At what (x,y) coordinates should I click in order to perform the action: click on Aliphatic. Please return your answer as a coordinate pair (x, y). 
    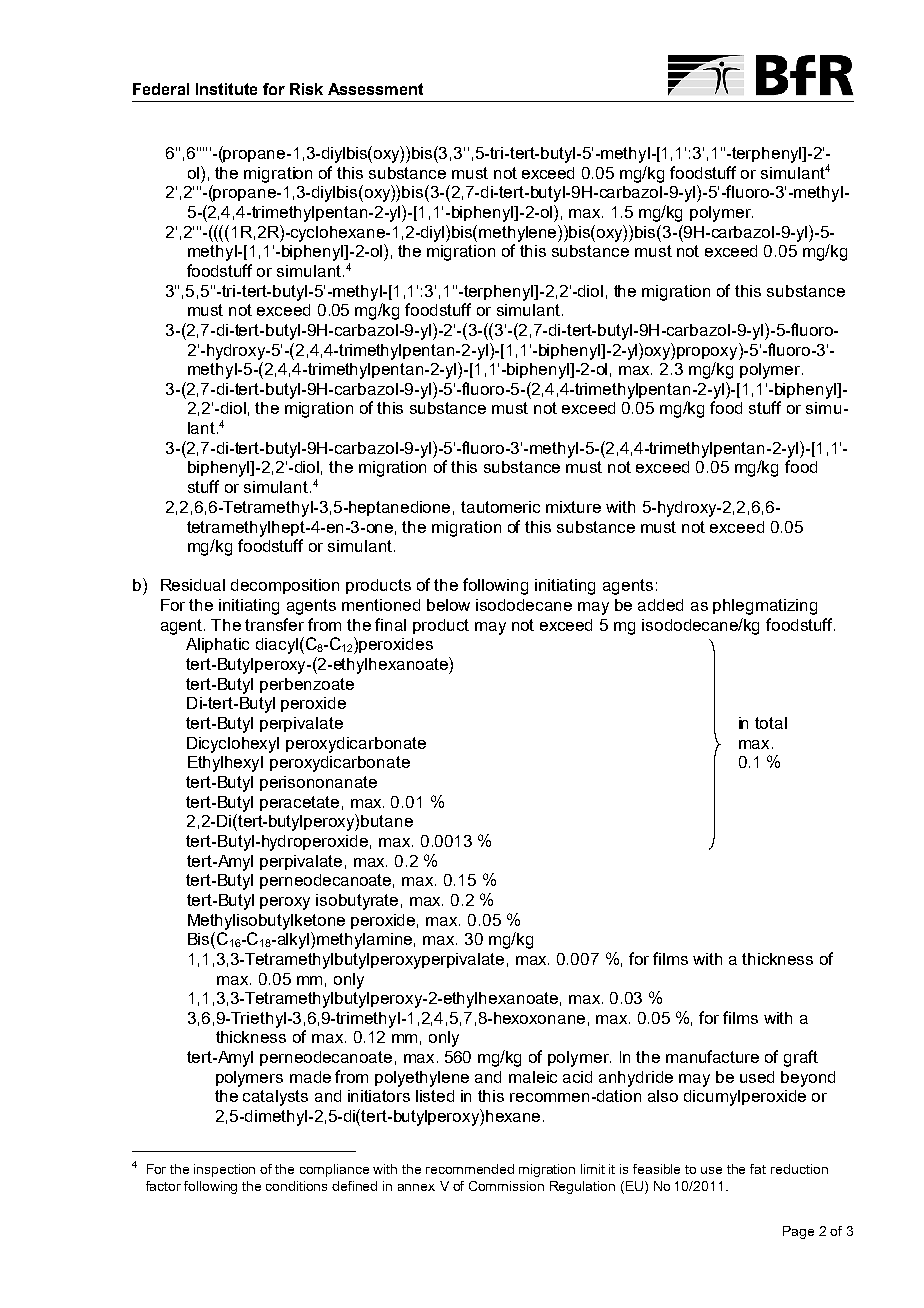
    Looking at the image, I should click on (217, 645).
